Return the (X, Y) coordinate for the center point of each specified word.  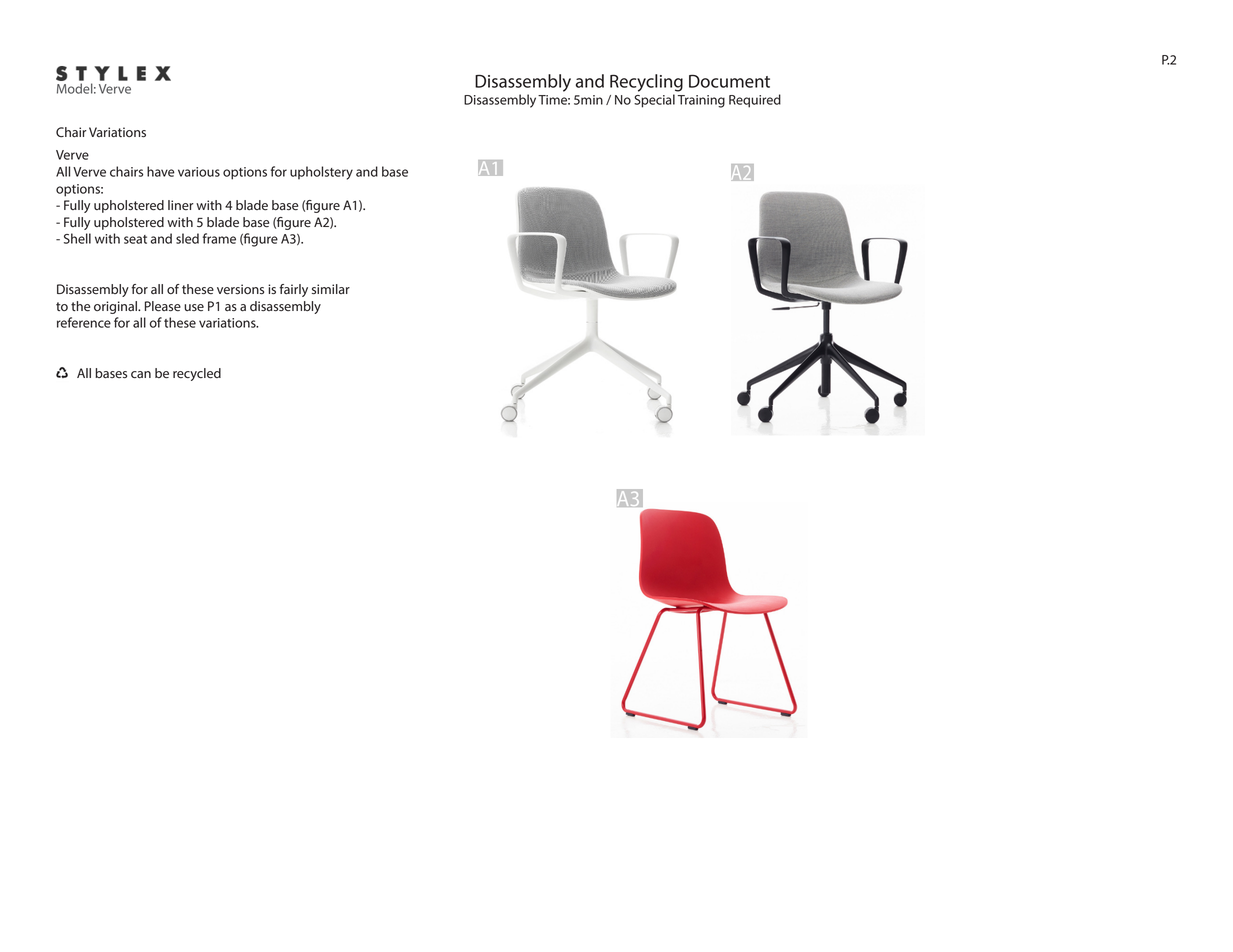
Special (654, 101)
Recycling (646, 83)
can (141, 375)
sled (187, 238)
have (161, 171)
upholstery (321, 173)
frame (219, 238)
